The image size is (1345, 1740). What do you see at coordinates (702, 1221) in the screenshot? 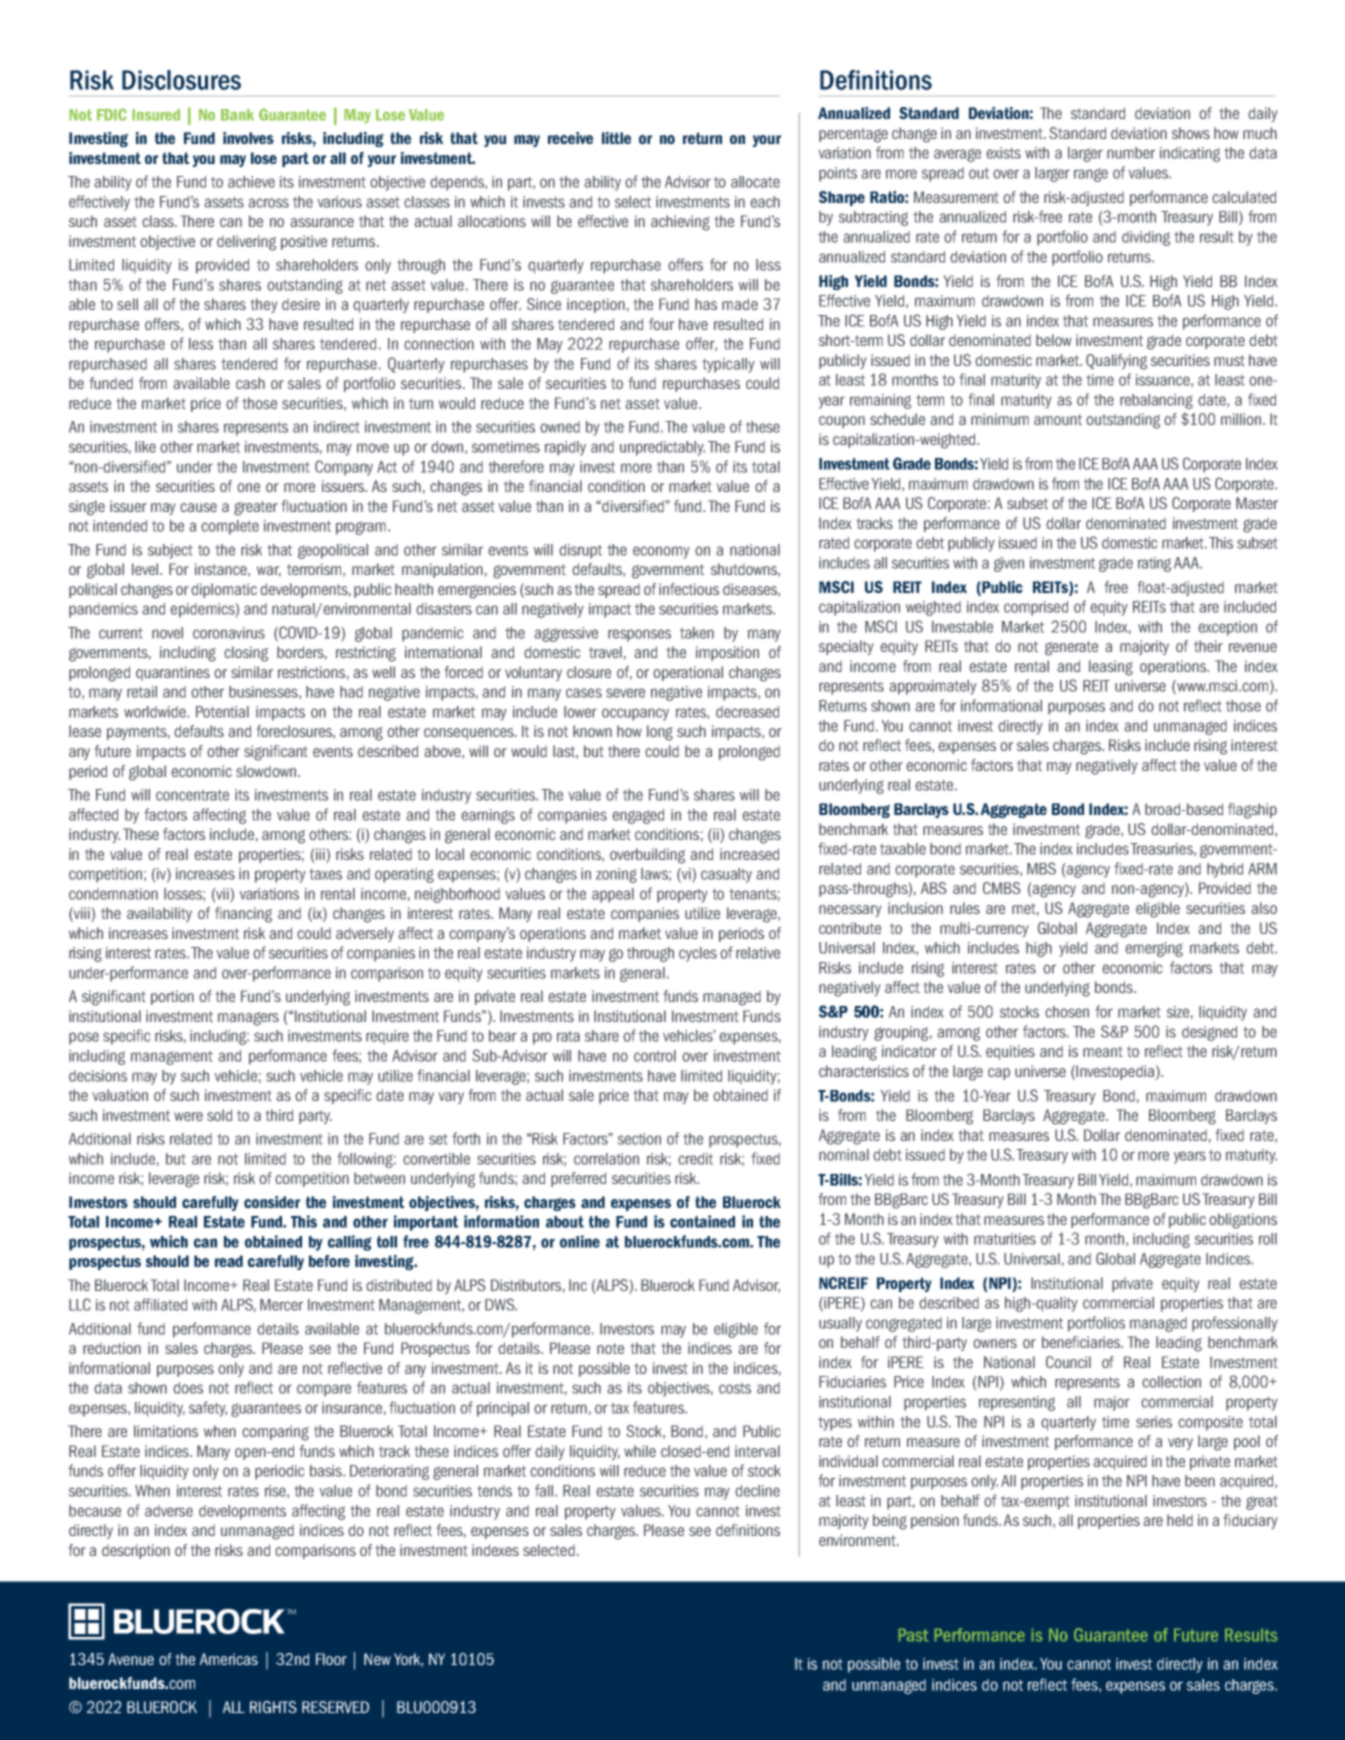
I see `contained` at bounding box center [702, 1221].
